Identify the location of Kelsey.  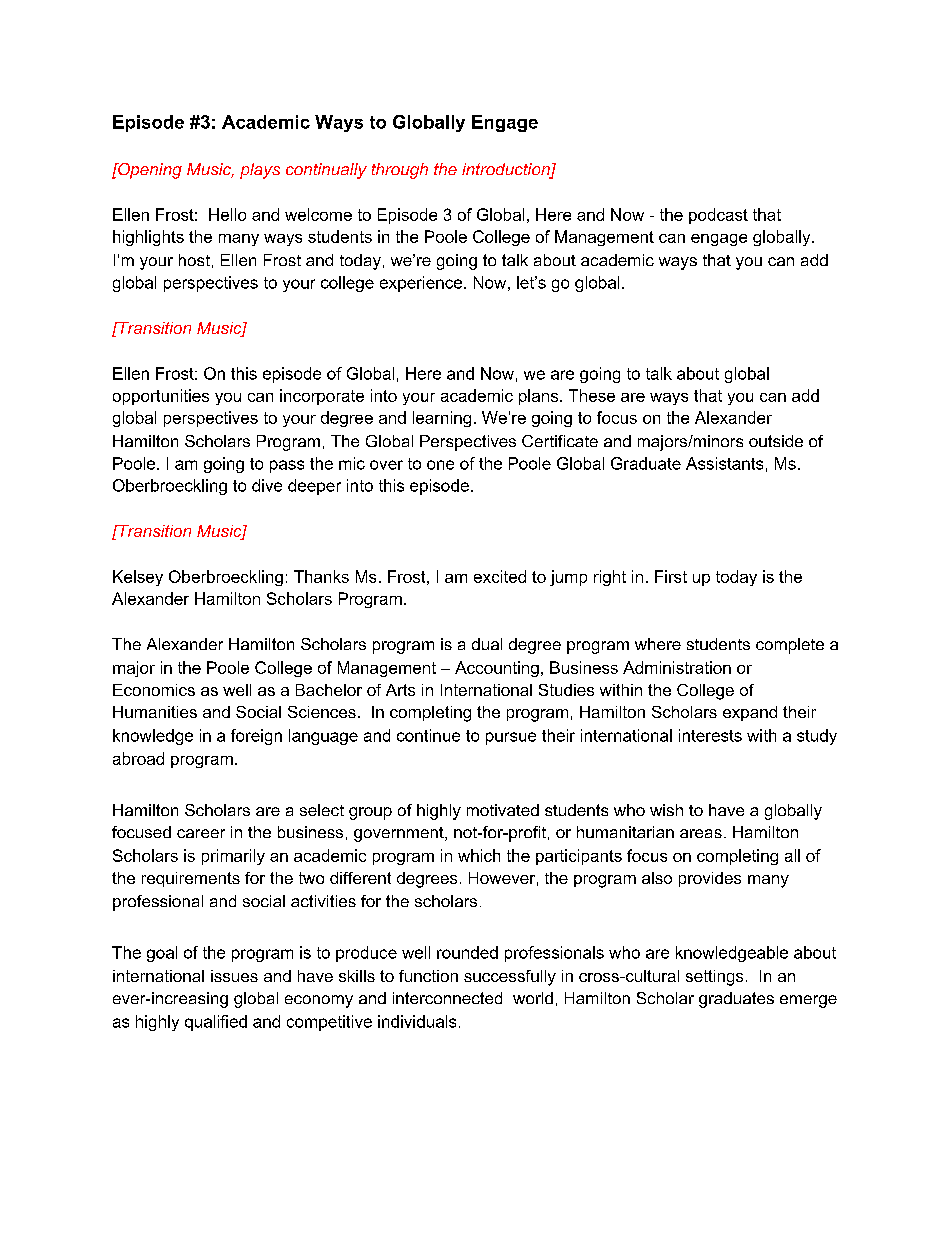
(138, 578).
